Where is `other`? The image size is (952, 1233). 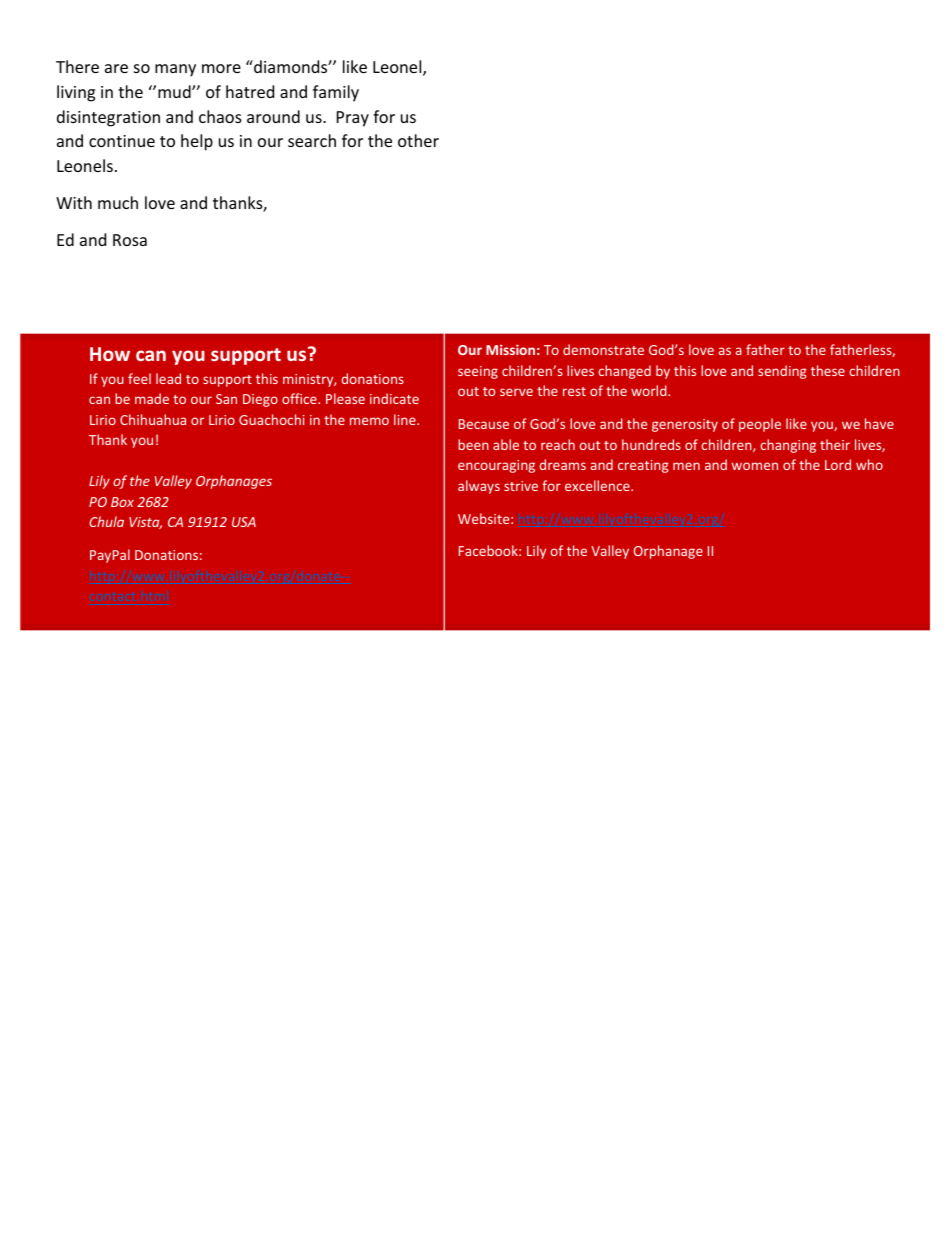
other is located at coordinates (418, 140).
